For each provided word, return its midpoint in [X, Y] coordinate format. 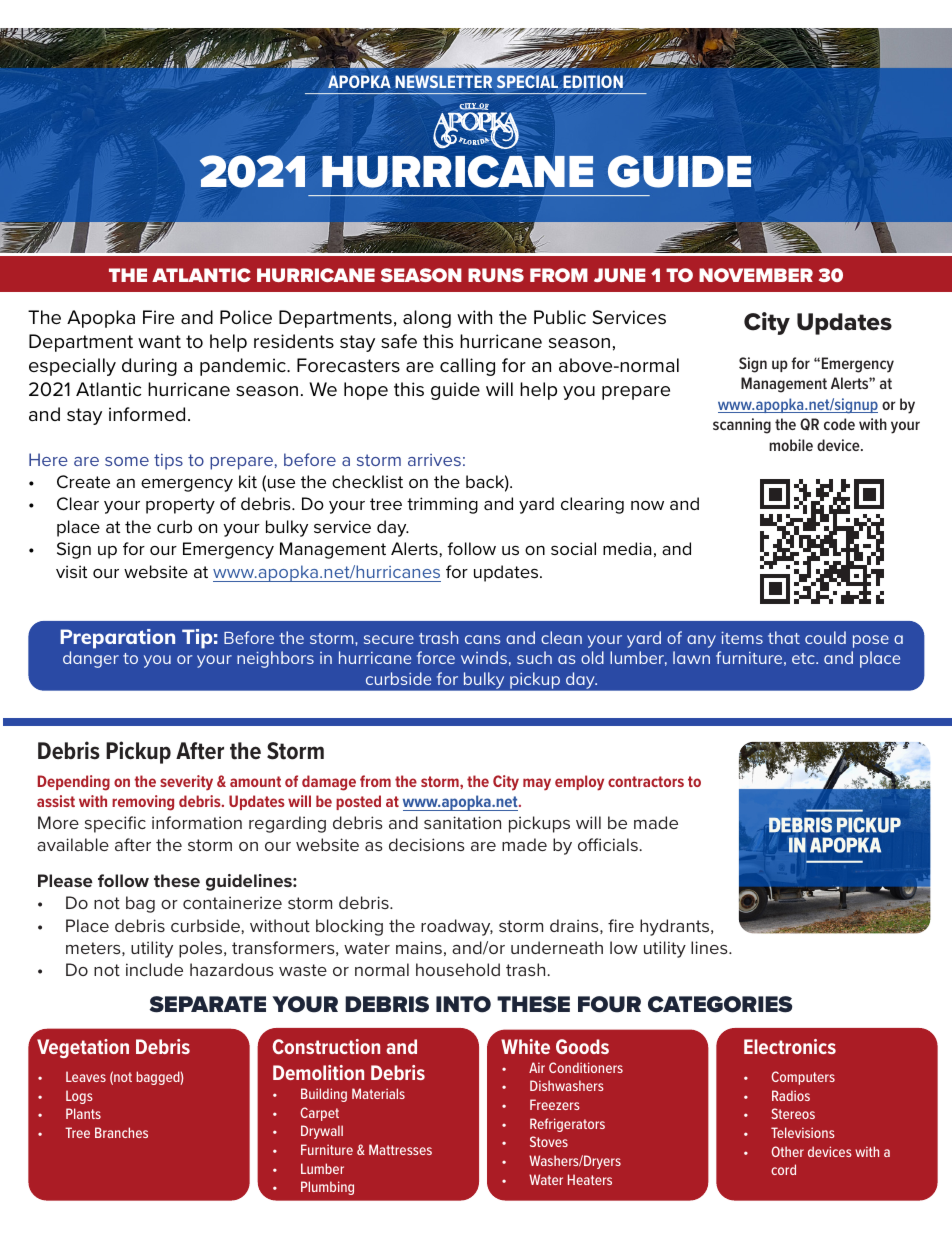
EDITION [593, 81]
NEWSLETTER [443, 81]
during [149, 367]
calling [467, 367]
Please [65, 880]
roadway [457, 927]
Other [787, 1151]
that [784, 637]
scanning [742, 426]
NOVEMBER [756, 275]
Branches [121, 1132]
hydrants [676, 927]
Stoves [549, 1141]
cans [483, 639]
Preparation [117, 639]
